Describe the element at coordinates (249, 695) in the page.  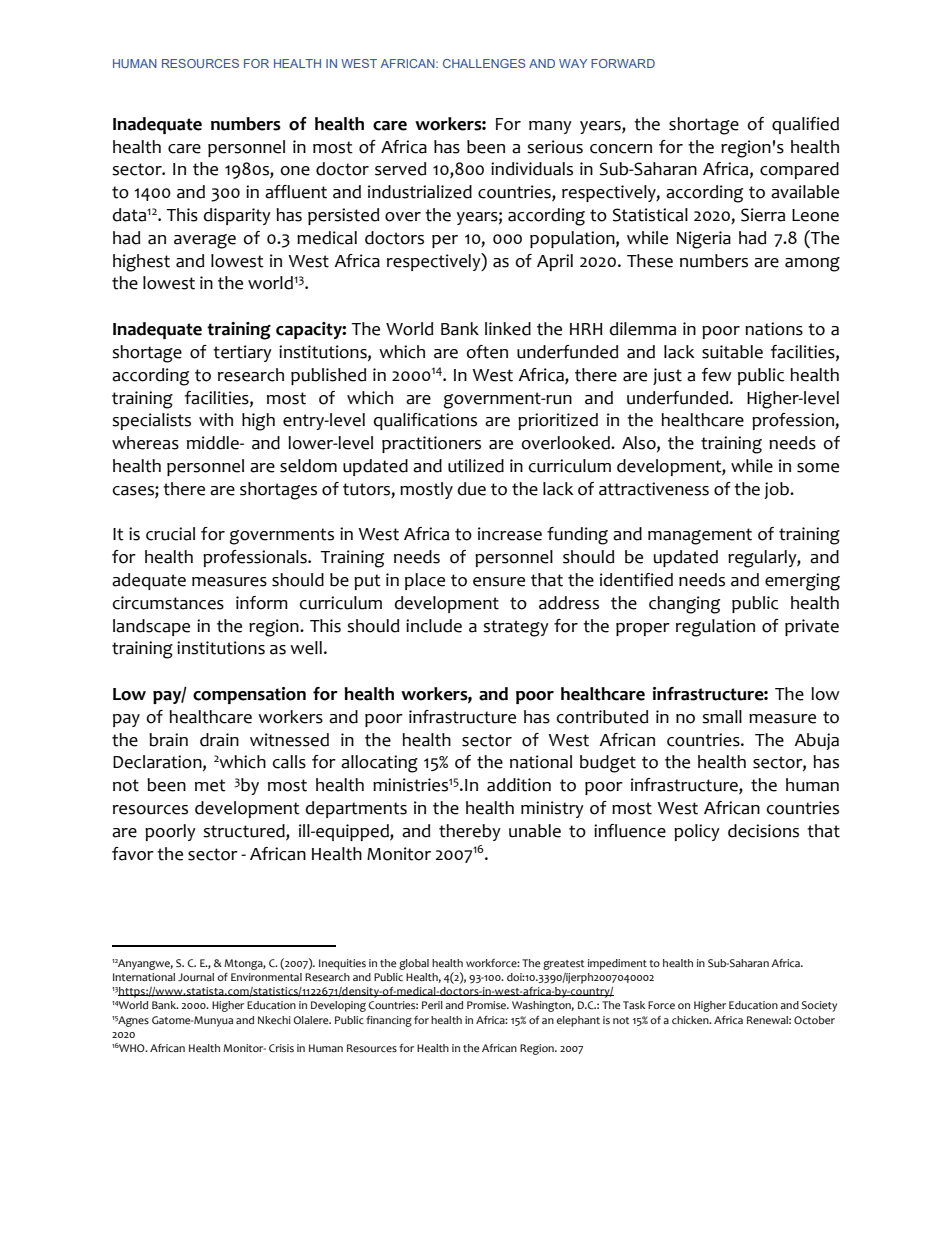
I see `compensation` at that location.
